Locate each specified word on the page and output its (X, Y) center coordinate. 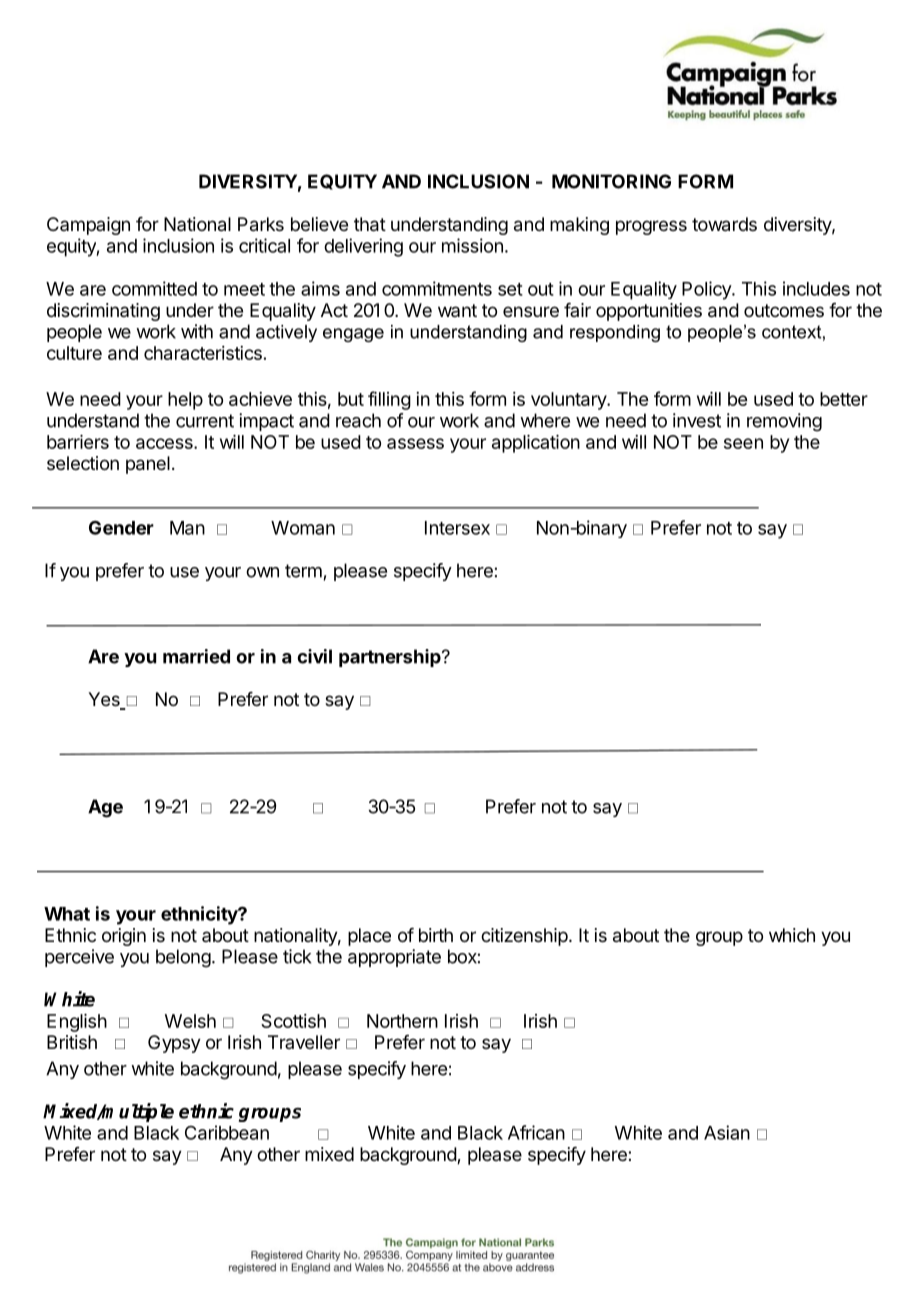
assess (415, 443)
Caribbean (227, 1132)
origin (124, 937)
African (536, 1132)
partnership (391, 658)
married (196, 656)
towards (724, 224)
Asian (727, 1132)
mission (472, 245)
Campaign (88, 226)
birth (436, 935)
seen (743, 443)
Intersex (457, 528)
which (792, 935)
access (165, 443)
